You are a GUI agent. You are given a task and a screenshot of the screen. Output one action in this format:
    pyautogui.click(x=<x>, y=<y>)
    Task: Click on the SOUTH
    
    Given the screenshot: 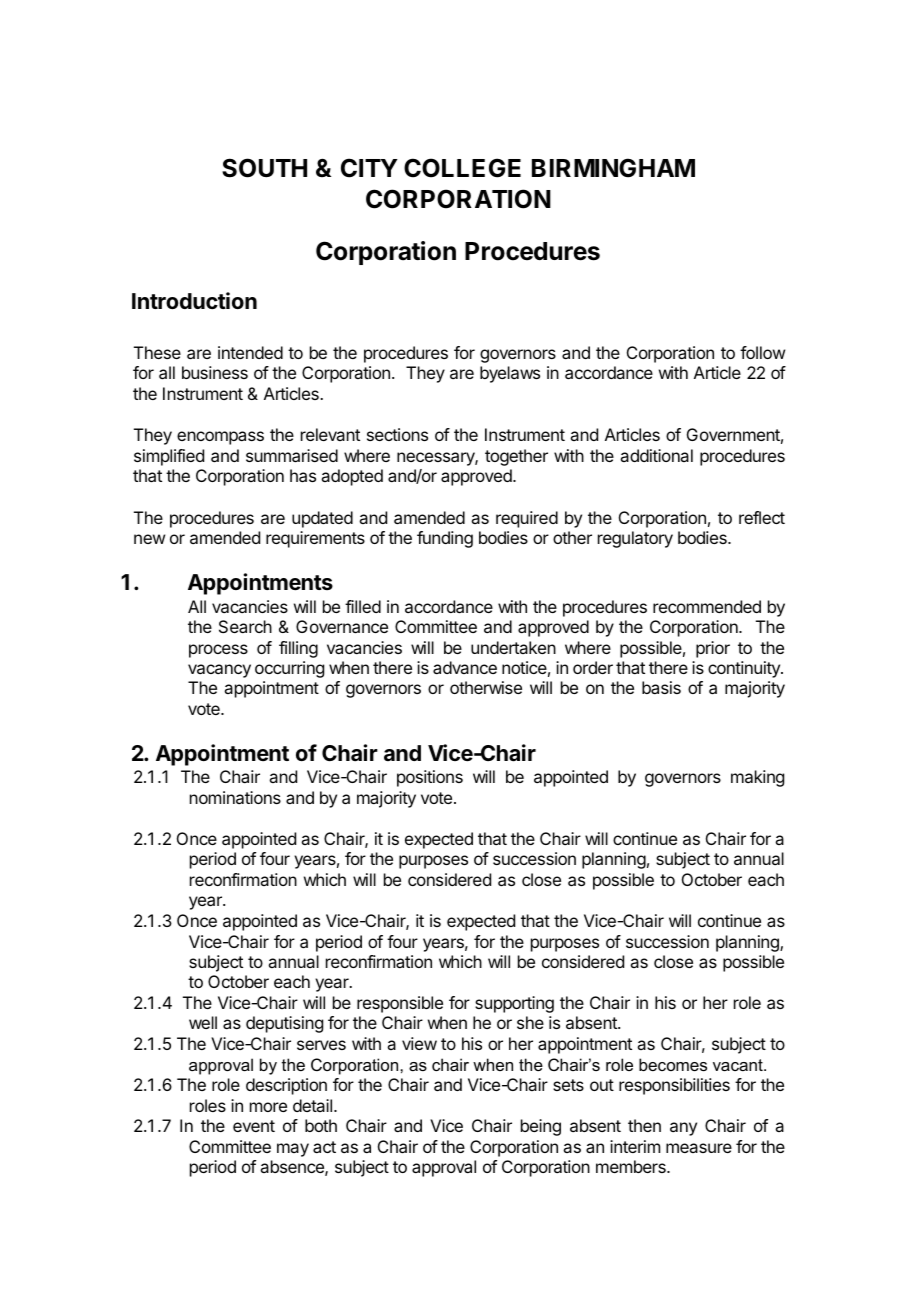 What is the action you would take?
    pyautogui.click(x=264, y=168)
